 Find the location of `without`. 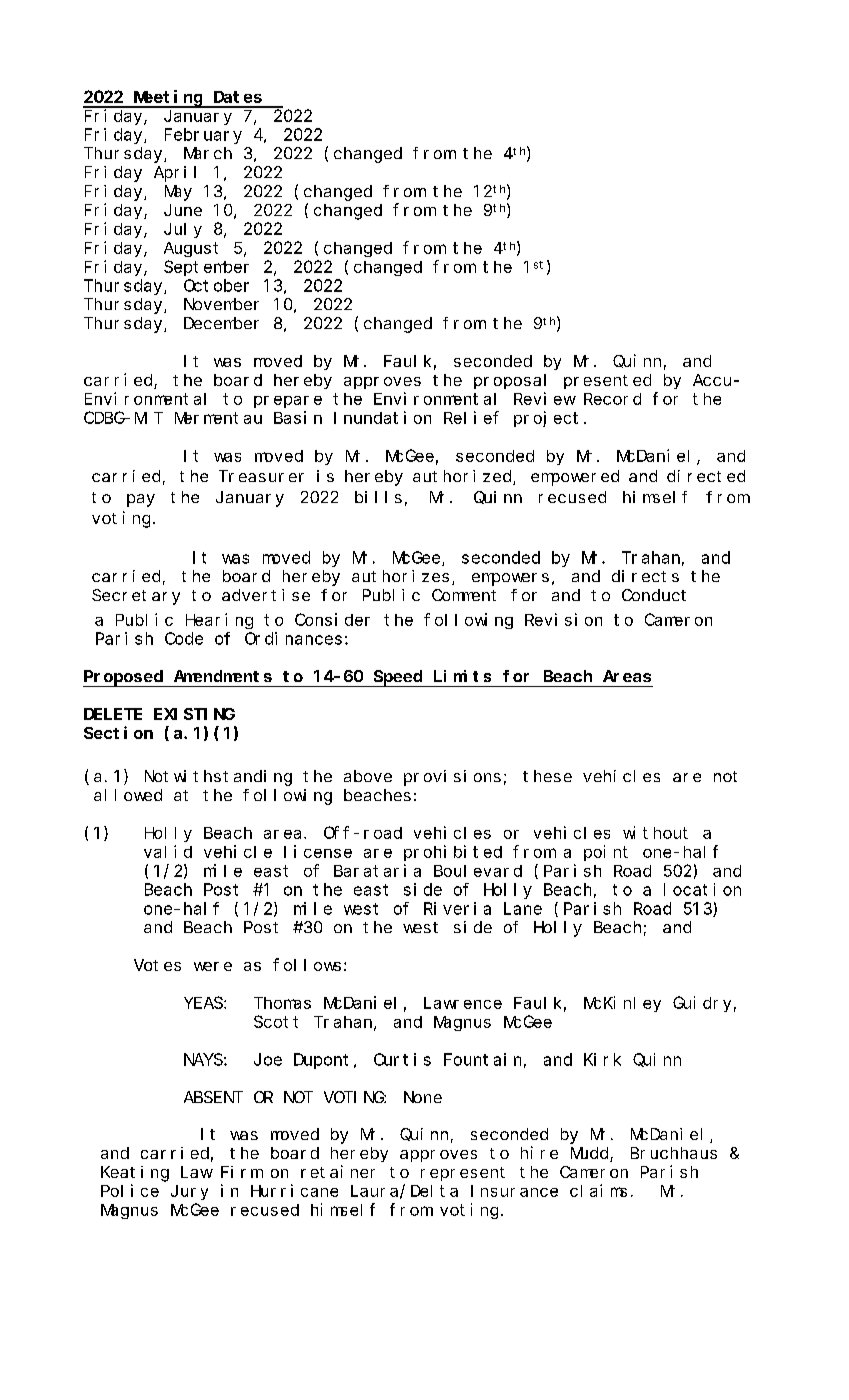

without is located at coordinates (655, 832).
